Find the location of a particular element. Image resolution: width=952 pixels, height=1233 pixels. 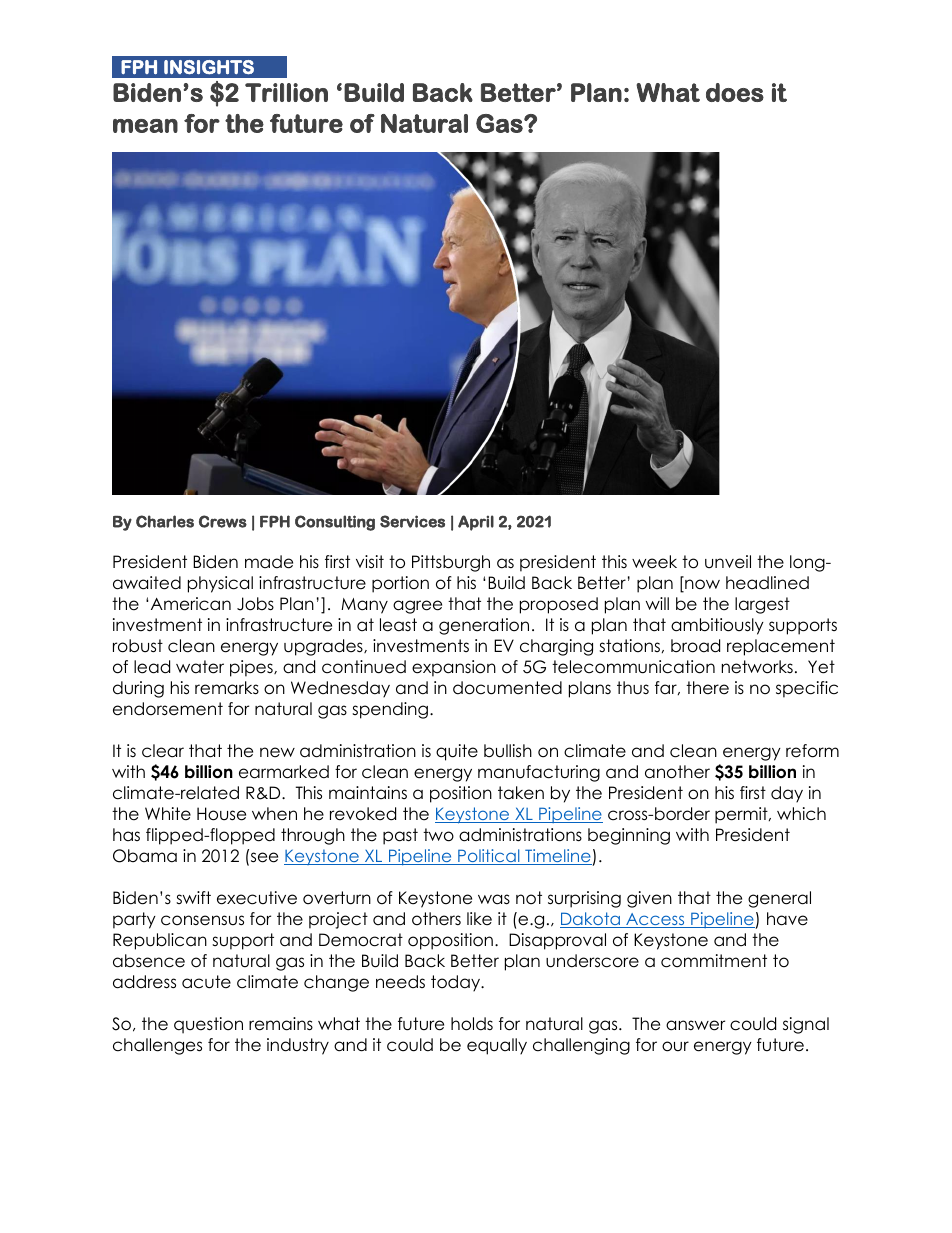

unveil is located at coordinates (728, 562).
